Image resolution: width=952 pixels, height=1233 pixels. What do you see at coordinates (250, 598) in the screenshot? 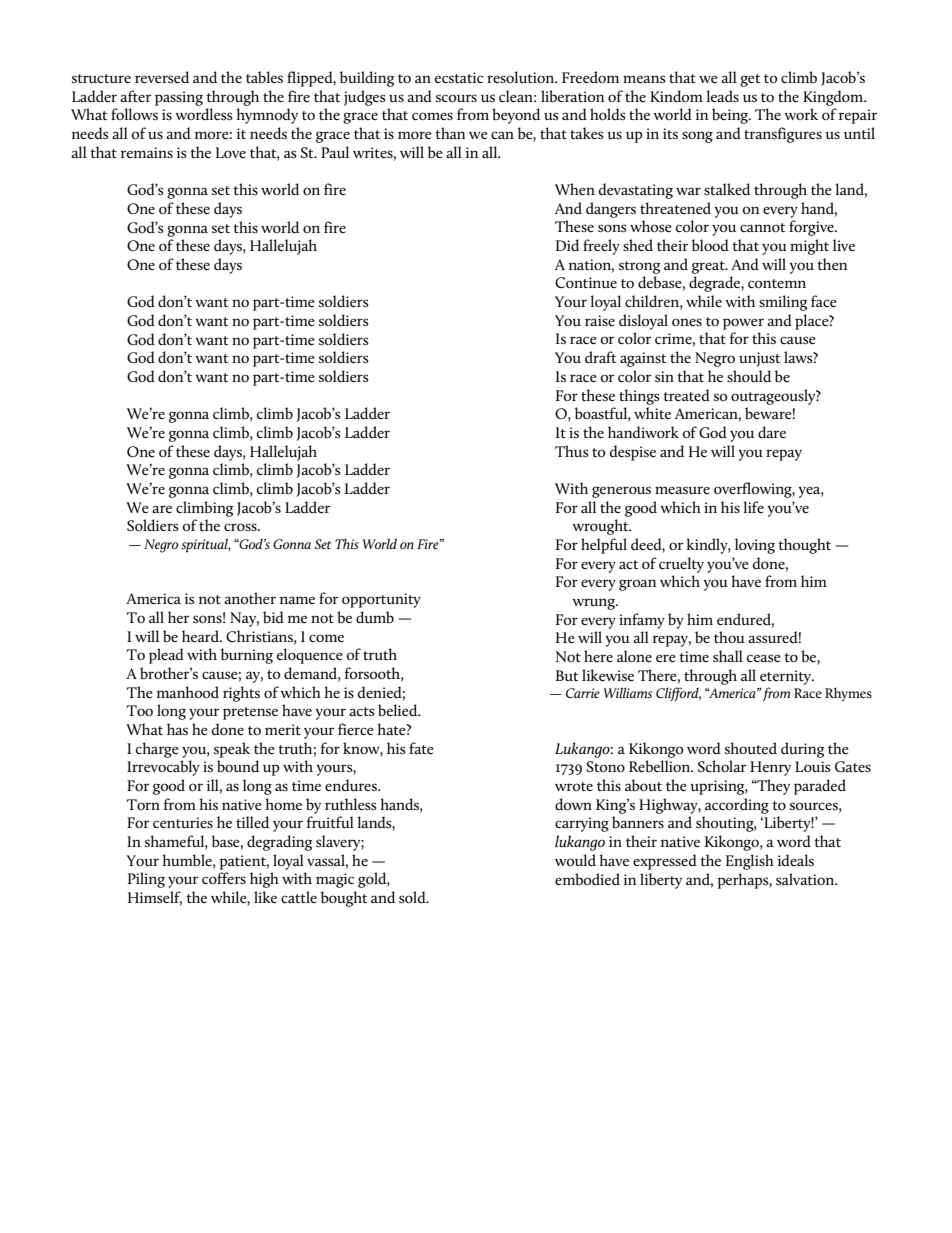
I see `another` at bounding box center [250, 598].
